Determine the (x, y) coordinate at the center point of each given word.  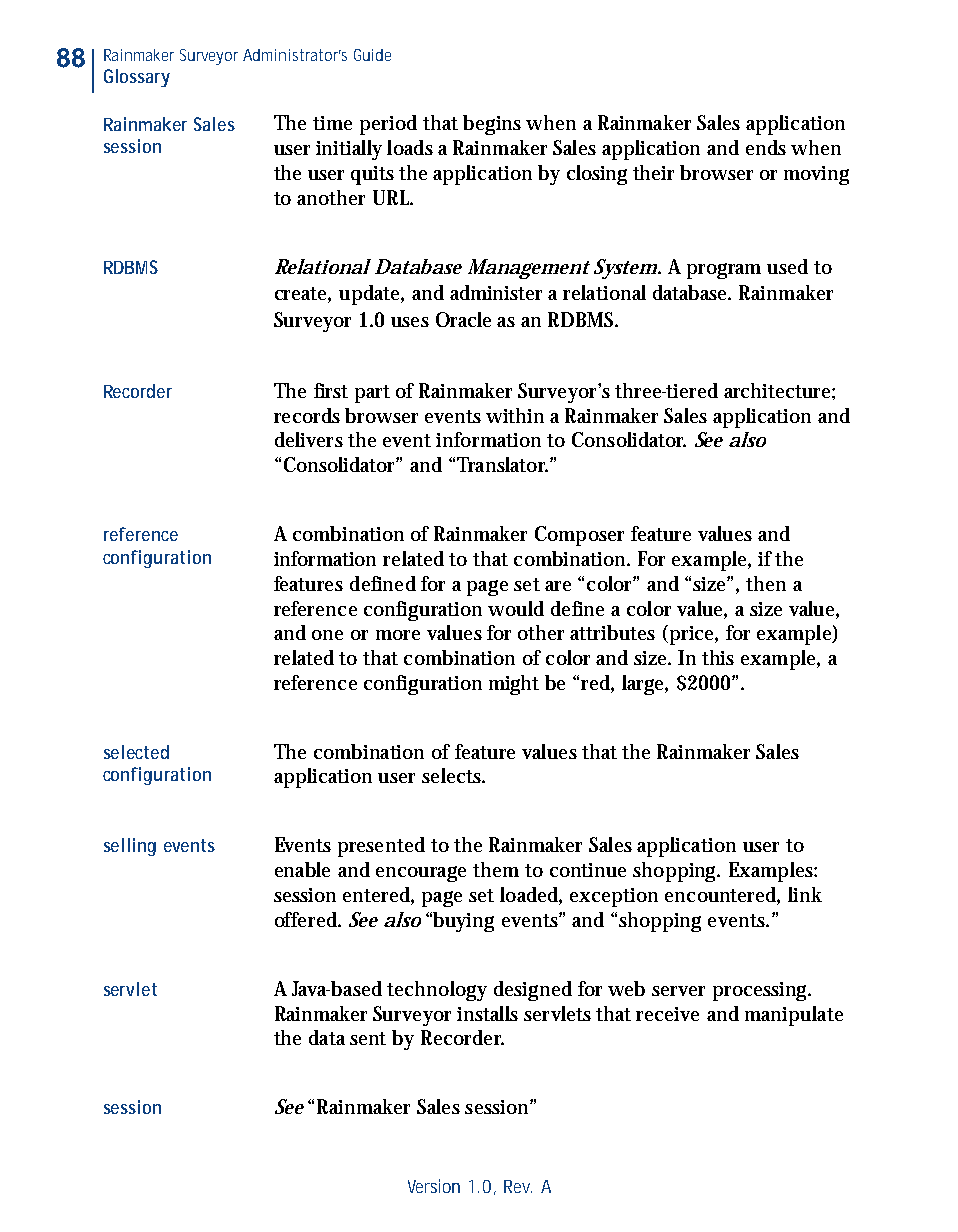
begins (492, 125)
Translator (502, 464)
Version (434, 1186)
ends (766, 147)
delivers (309, 439)
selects (453, 775)
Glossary (137, 78)
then (766, 583)
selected (136, 752)
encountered (722, 896)
